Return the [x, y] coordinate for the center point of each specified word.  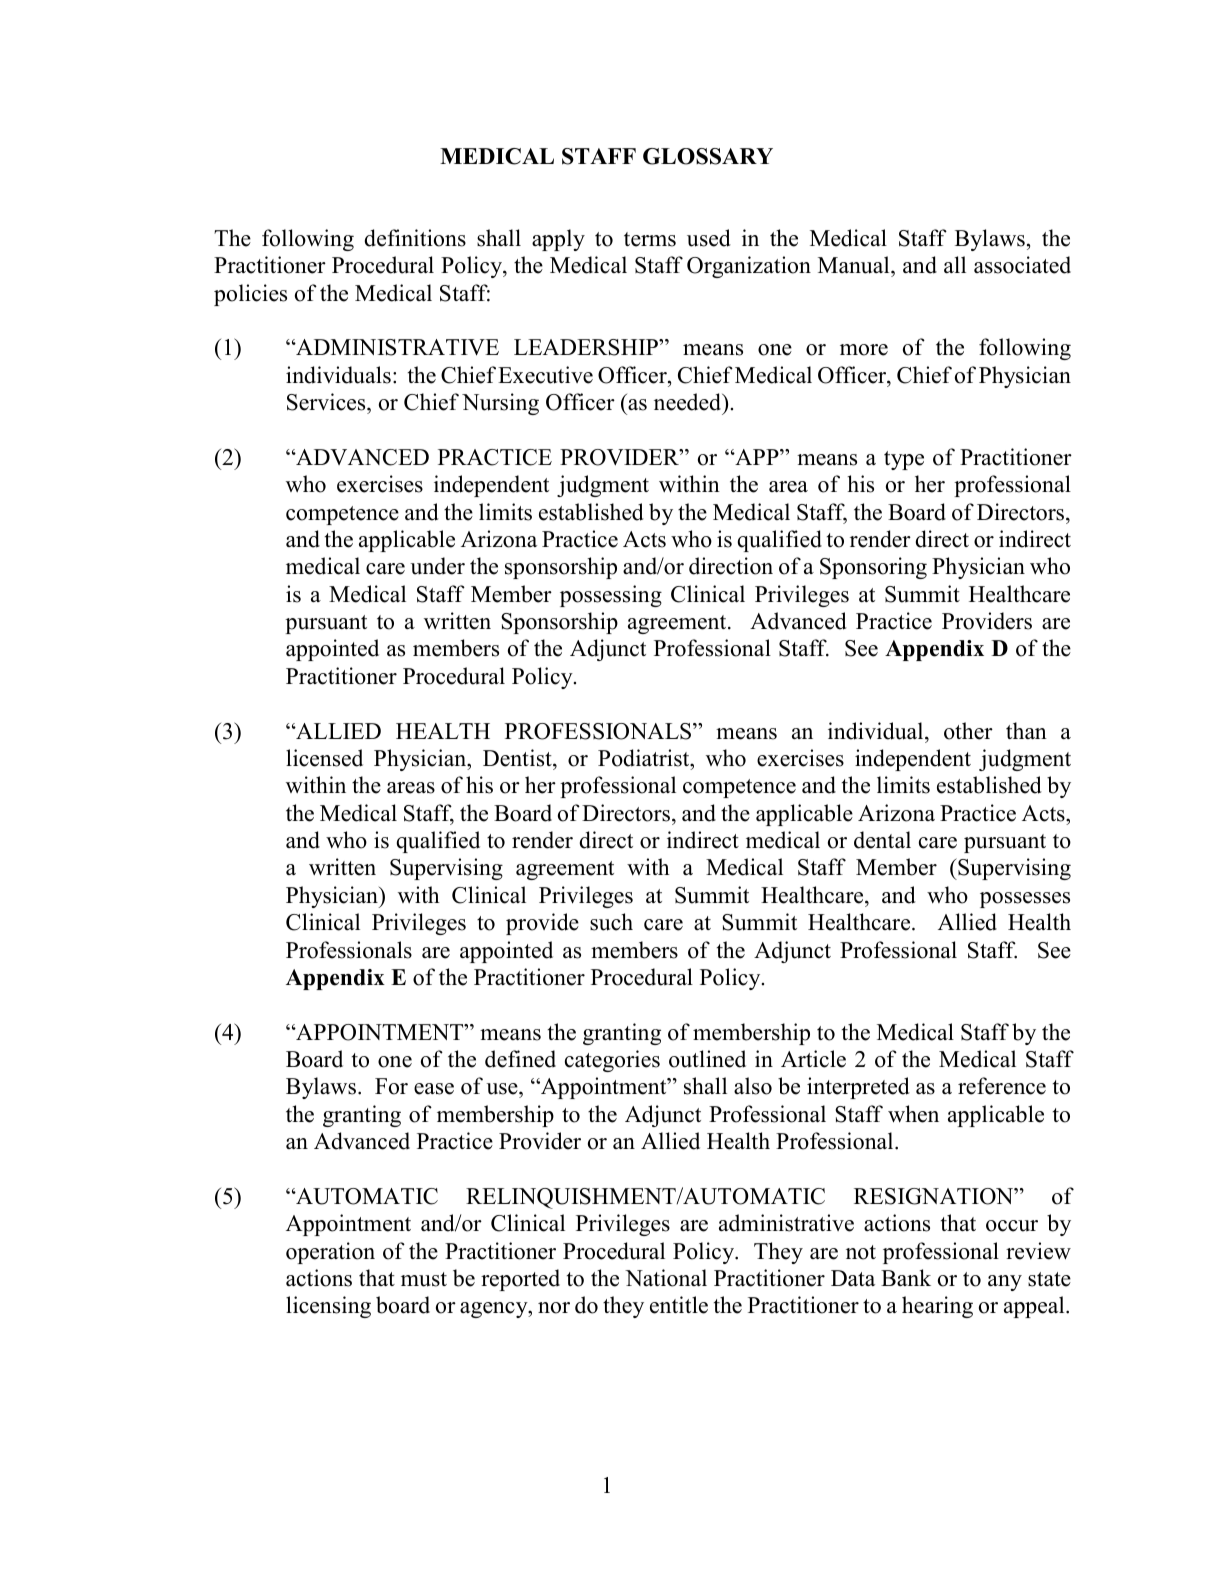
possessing [611, 596]
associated [1022, 265]
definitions [415, 238]
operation [330, 1253]
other [968, 731]
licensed [324, 758]
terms [650, 239]
